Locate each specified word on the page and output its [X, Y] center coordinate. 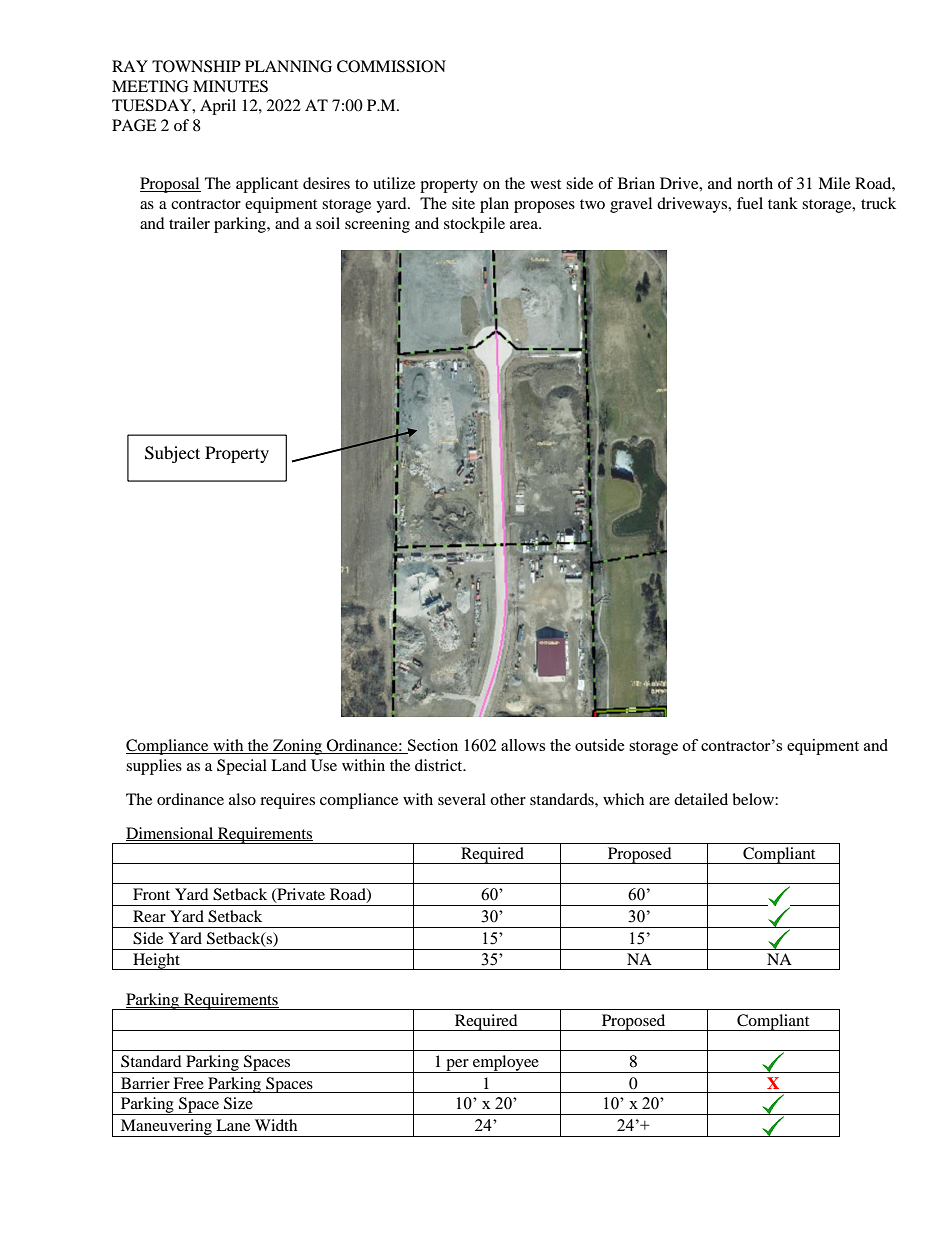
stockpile [474, 225]
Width [276, 1125]
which [623, 799]
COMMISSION [391, 66]
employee [506, 1064]
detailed [701, 799]
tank [783, 203]
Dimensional [171, 834]
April [218, 107]
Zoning [297, 747]
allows [523, 745]
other [508, 799]
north [755, 183]
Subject [172, 454]
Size [238, 1103]
